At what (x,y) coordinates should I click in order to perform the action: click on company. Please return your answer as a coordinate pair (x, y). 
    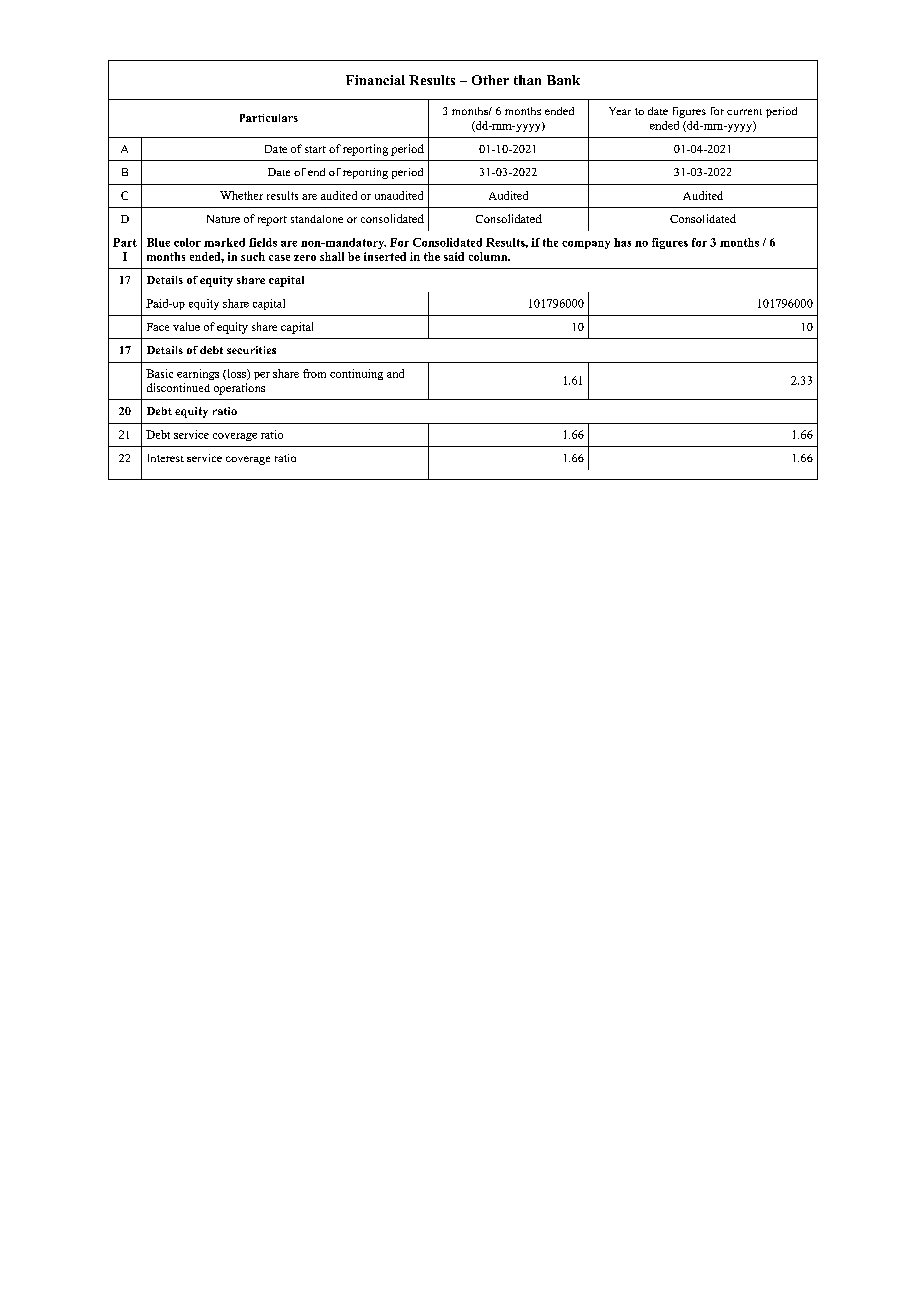
    Looking at the image, I should click on (586, 245).
